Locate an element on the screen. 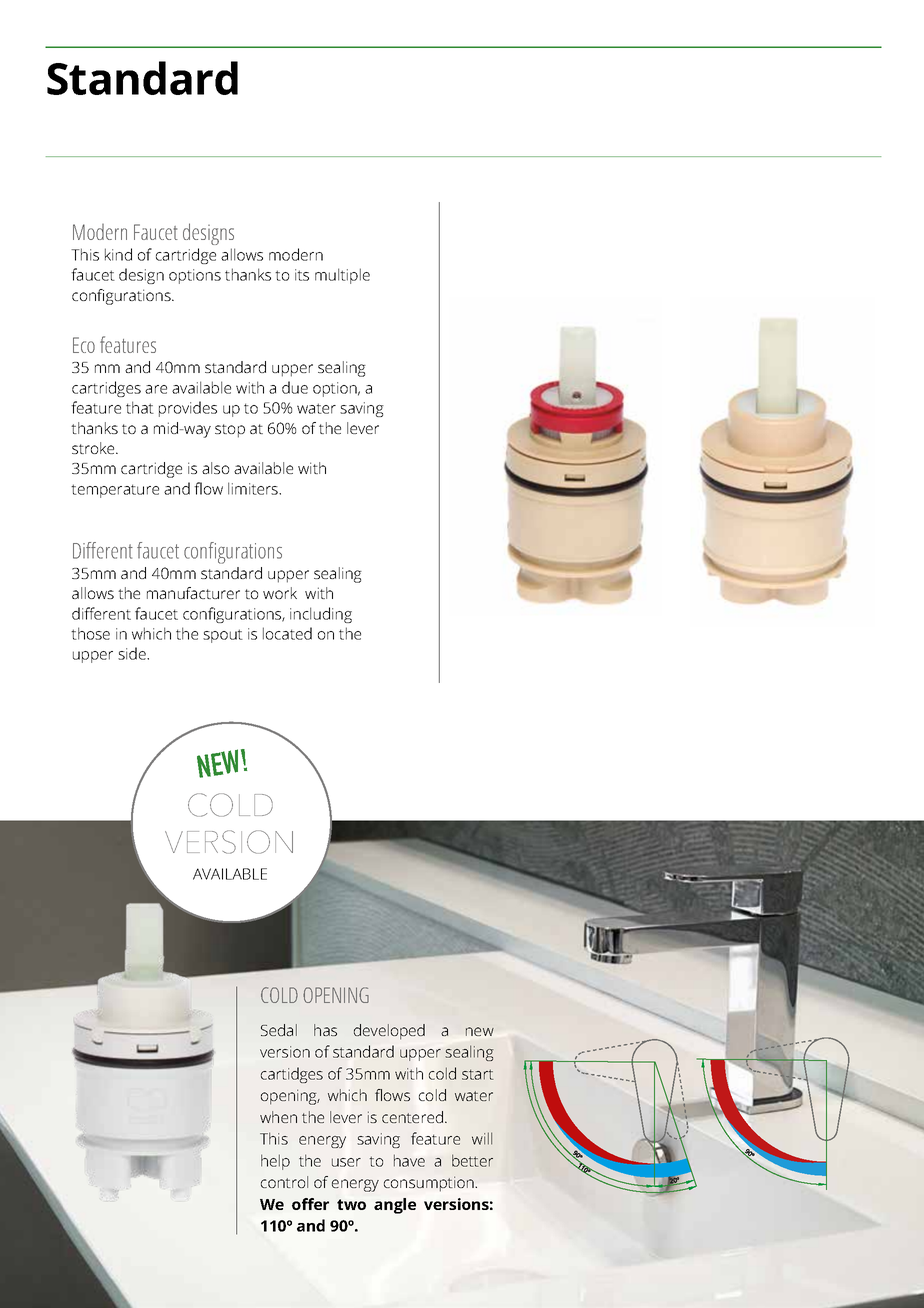 The height and width of the screenshot is (1308, 924). including is located at coordinates (321, 615).
